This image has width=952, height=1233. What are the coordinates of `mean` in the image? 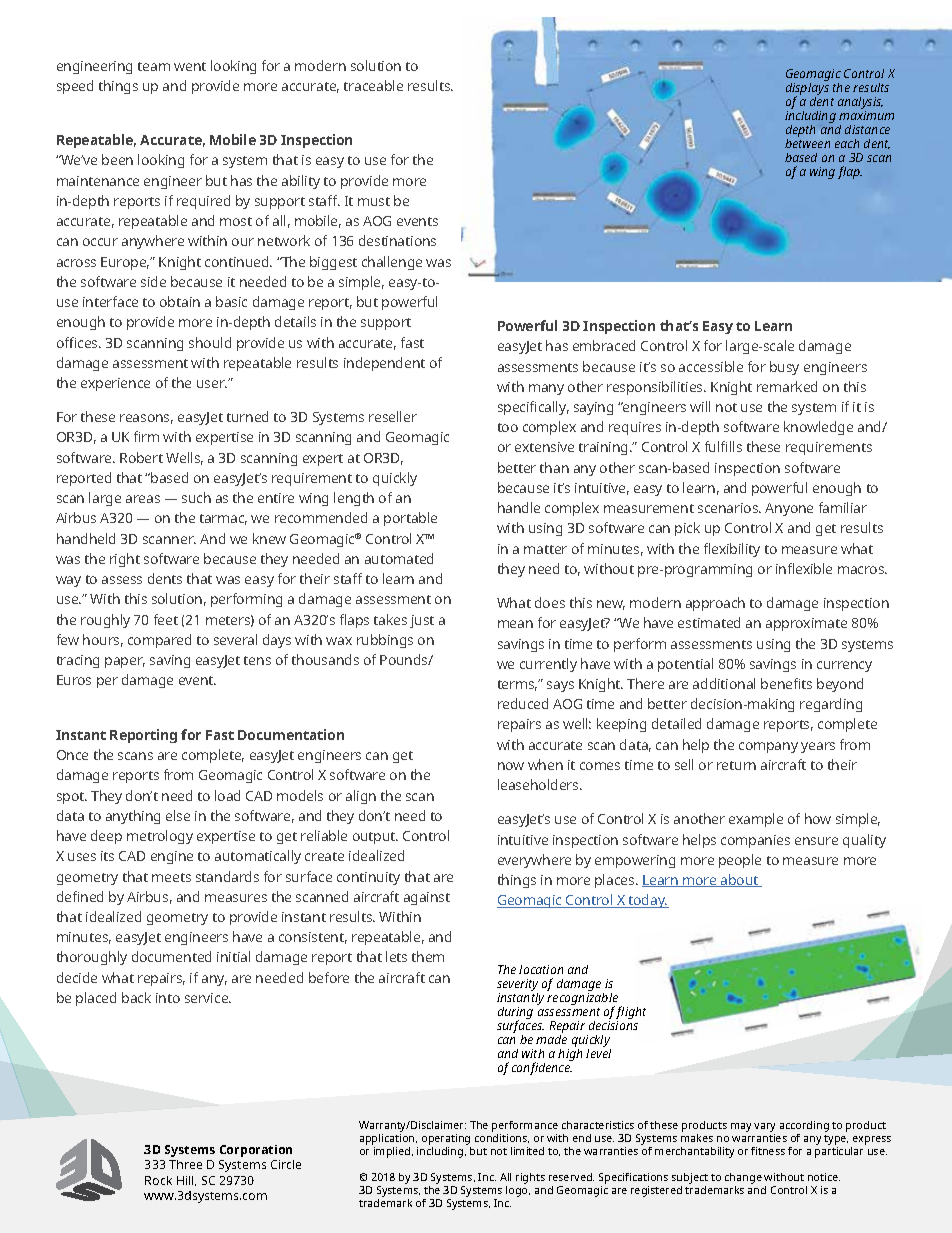 It's located at (515, 624).
